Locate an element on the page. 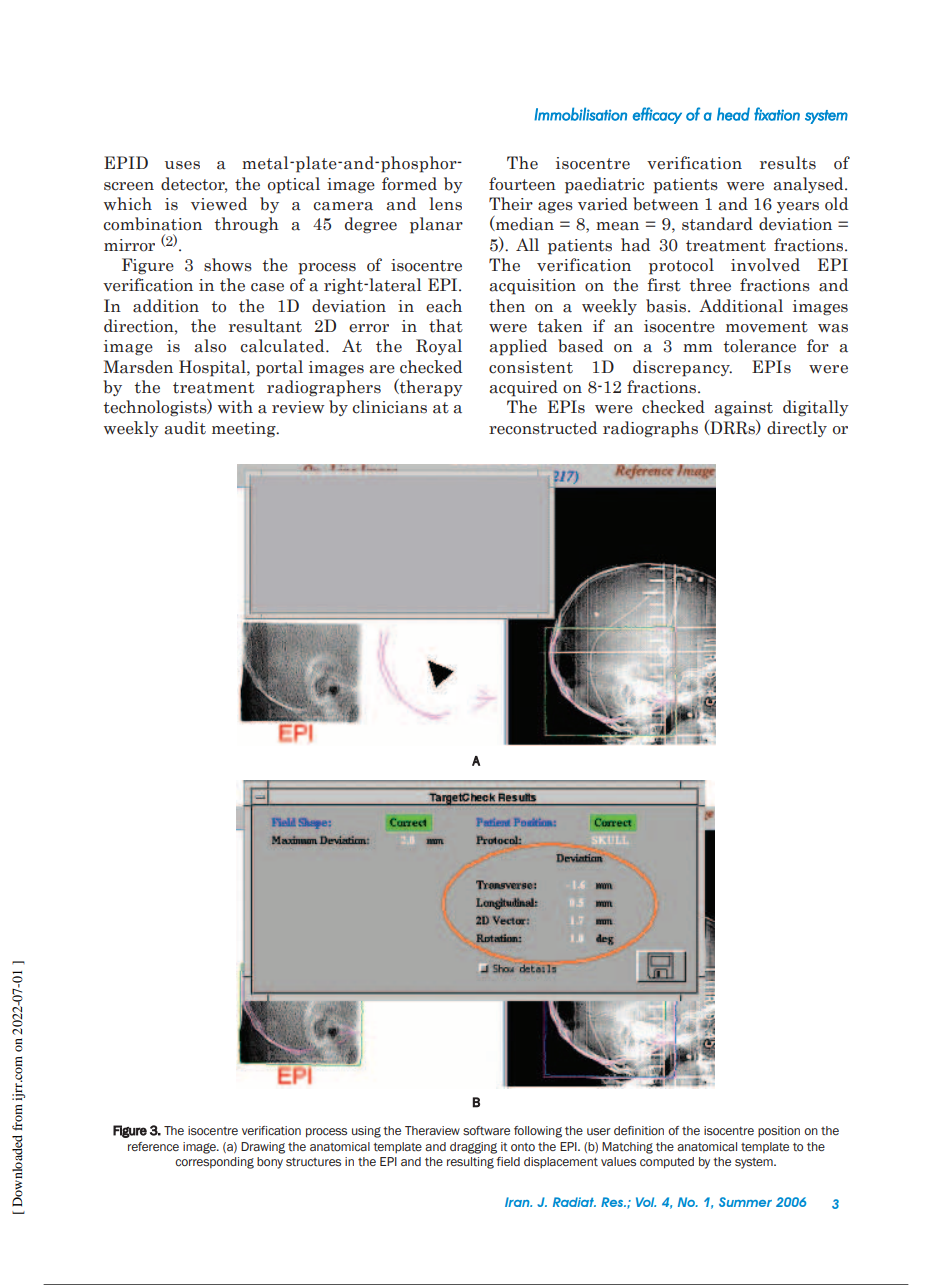 This page has height=1285, width=952. results is located at coordinates (788, 163).
